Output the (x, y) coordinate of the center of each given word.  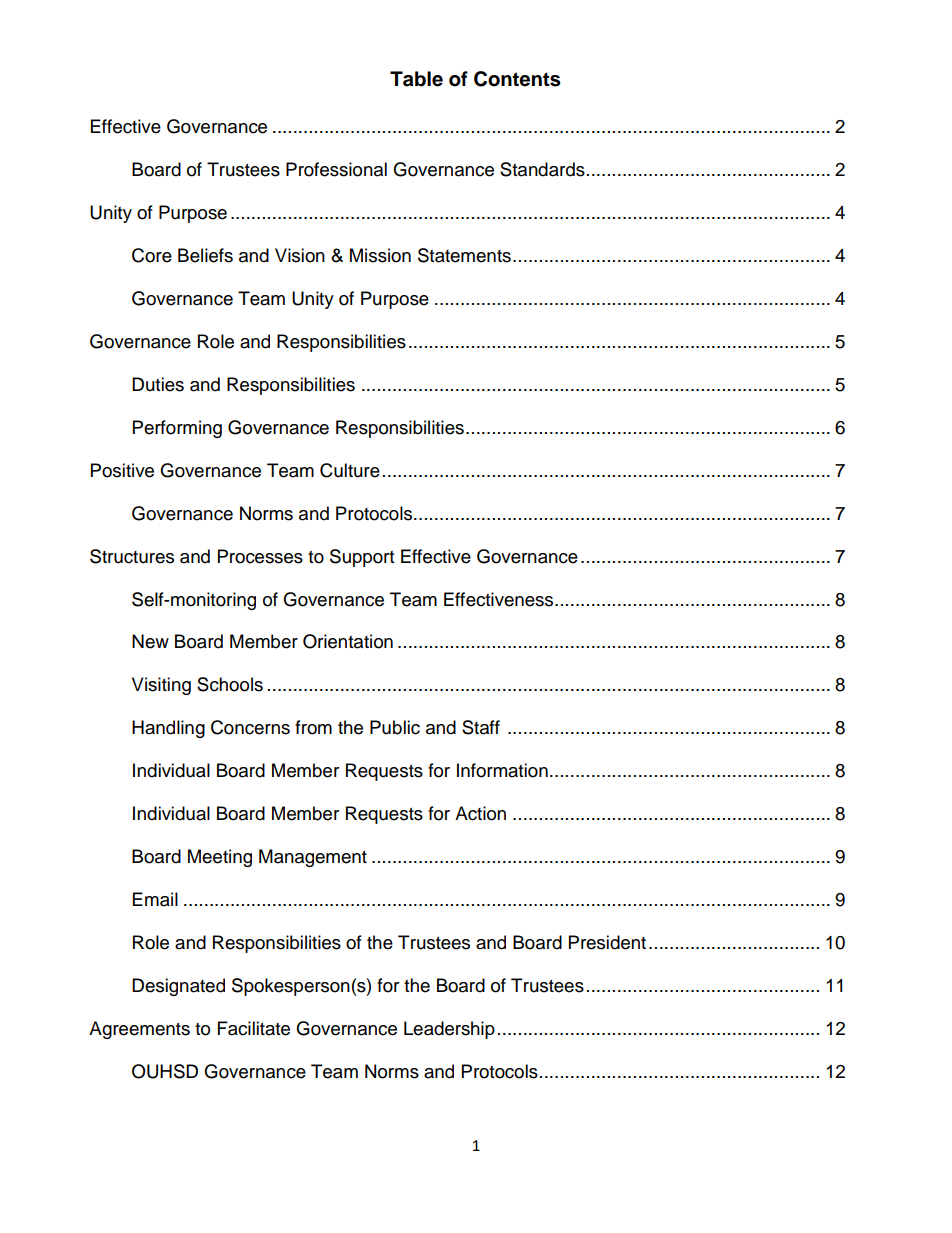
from (313, 727)
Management (313, 858)
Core (152, 255)
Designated (178, 987)
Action (480, 813)
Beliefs (205, 255)
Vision (300, 255)
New (150, 641)
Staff (481, 727)
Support (362, 558)
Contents (517, 79)
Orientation (348, 641)
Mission (380, 255)
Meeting (220, 858)
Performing (177, 429)
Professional (336, 169)
